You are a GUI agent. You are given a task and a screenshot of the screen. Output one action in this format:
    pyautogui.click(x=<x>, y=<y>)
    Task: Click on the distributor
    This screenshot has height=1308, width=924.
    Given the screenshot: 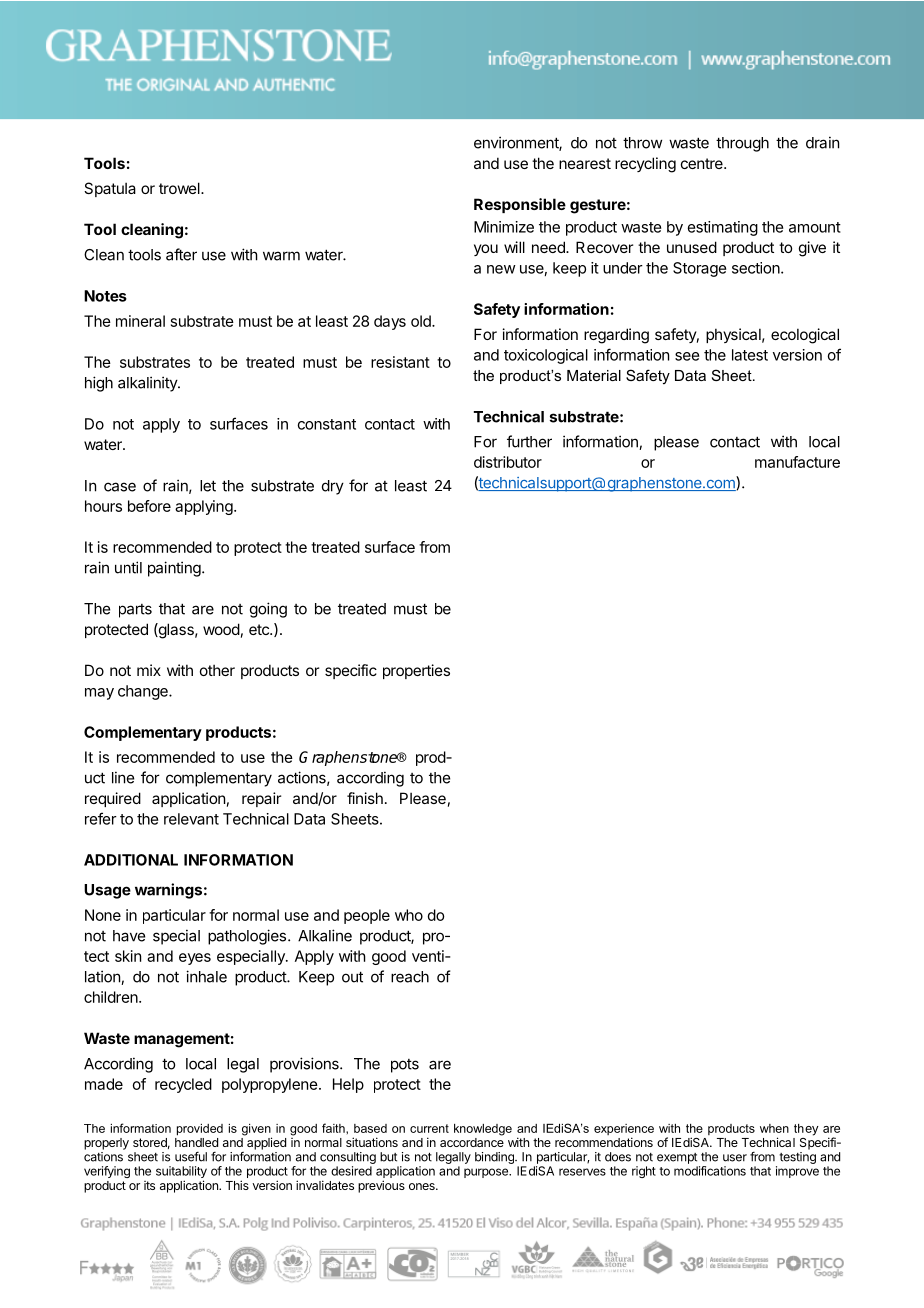 What is the action you would take?
    pyautogui.click(x=508, y=462)
